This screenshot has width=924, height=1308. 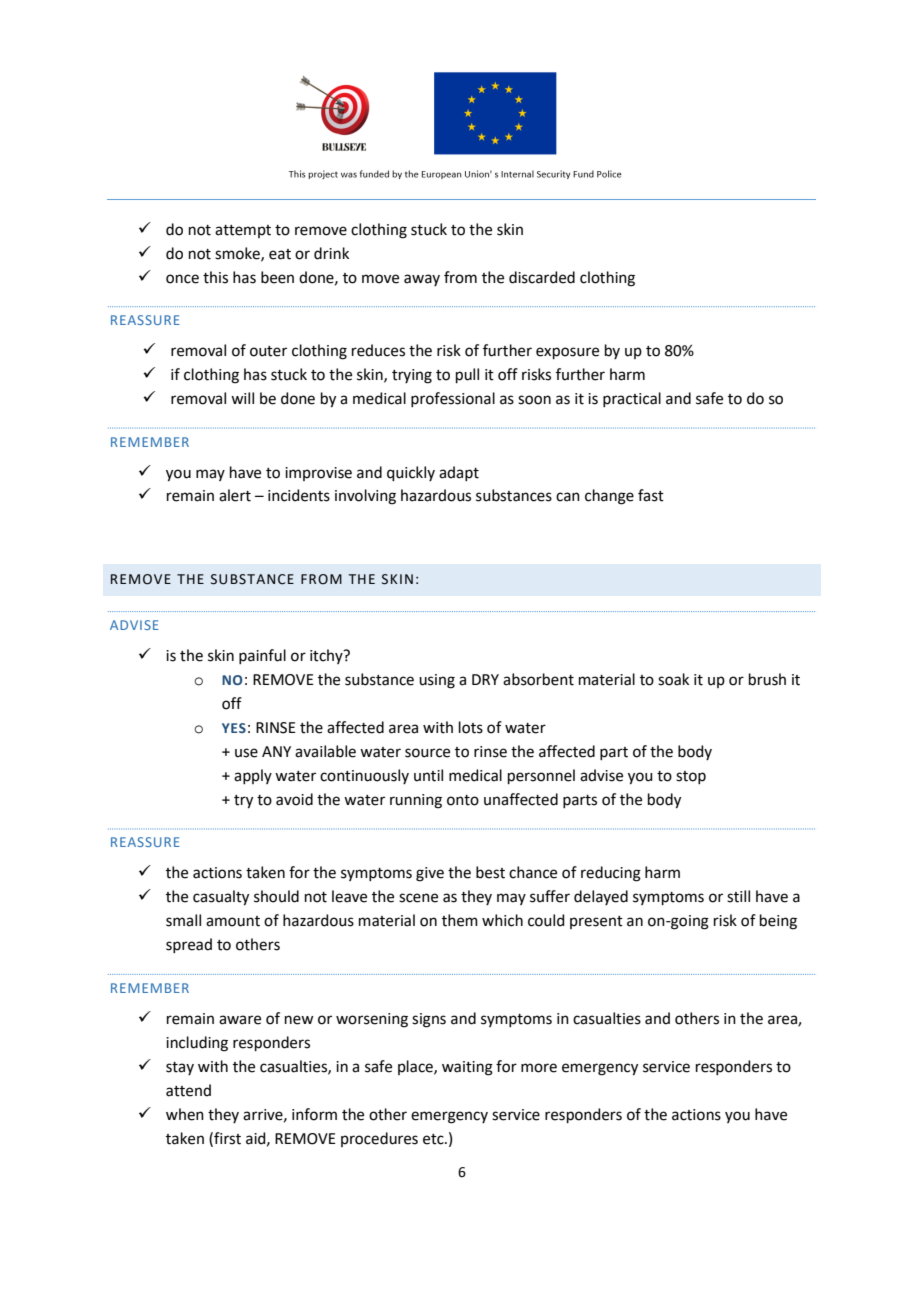 I want to click on discarded, so click(x=542, y=277).
